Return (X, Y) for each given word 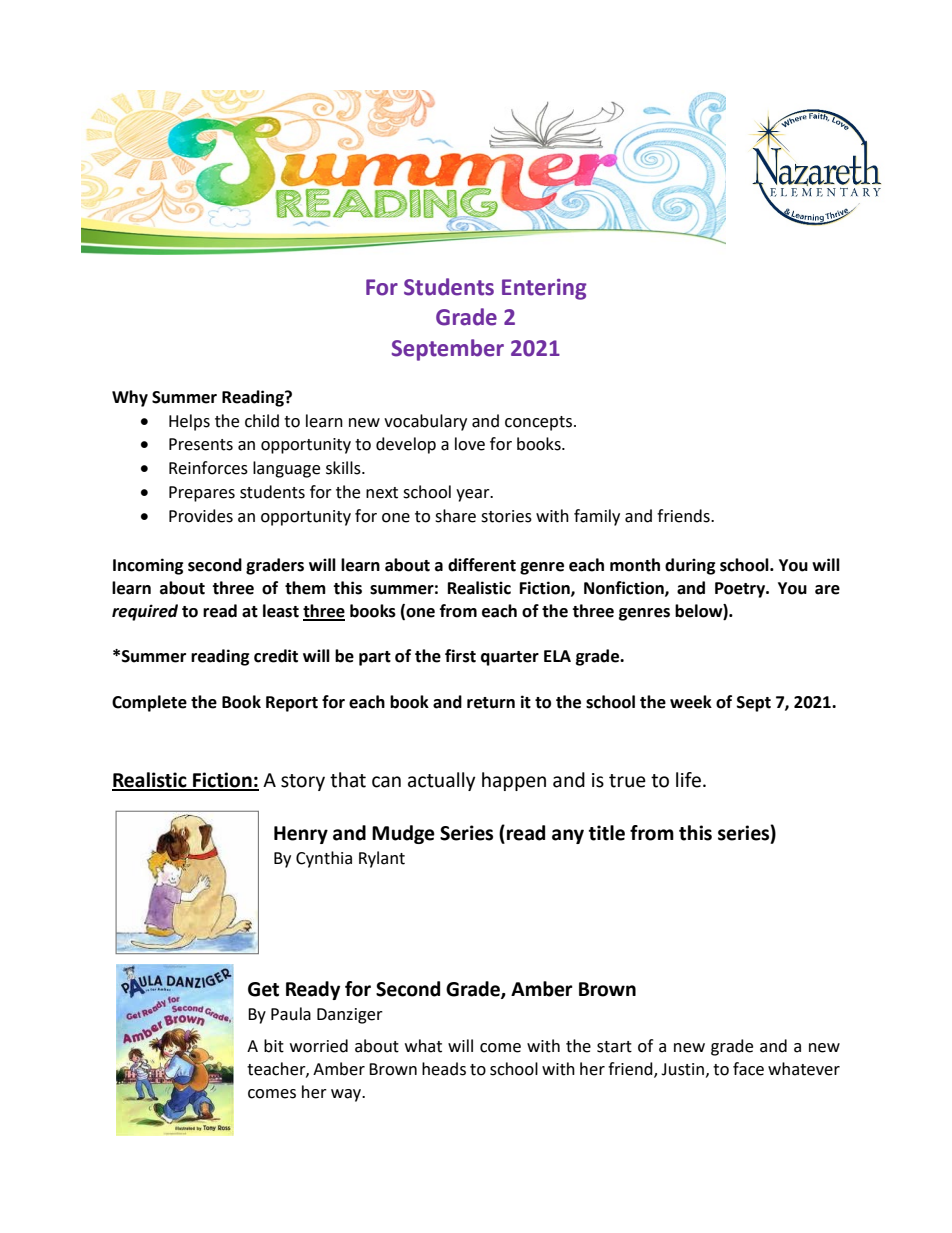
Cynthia (324, 859)
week (691, 702)
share (455, 516)
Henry (301, 835)
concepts (538, 423)
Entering (544, 289)
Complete (149, 703)
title (607, 833)
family (597, 517)
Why (130, 398)
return (491, 703)
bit (274, 1046)
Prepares (202, 494)
